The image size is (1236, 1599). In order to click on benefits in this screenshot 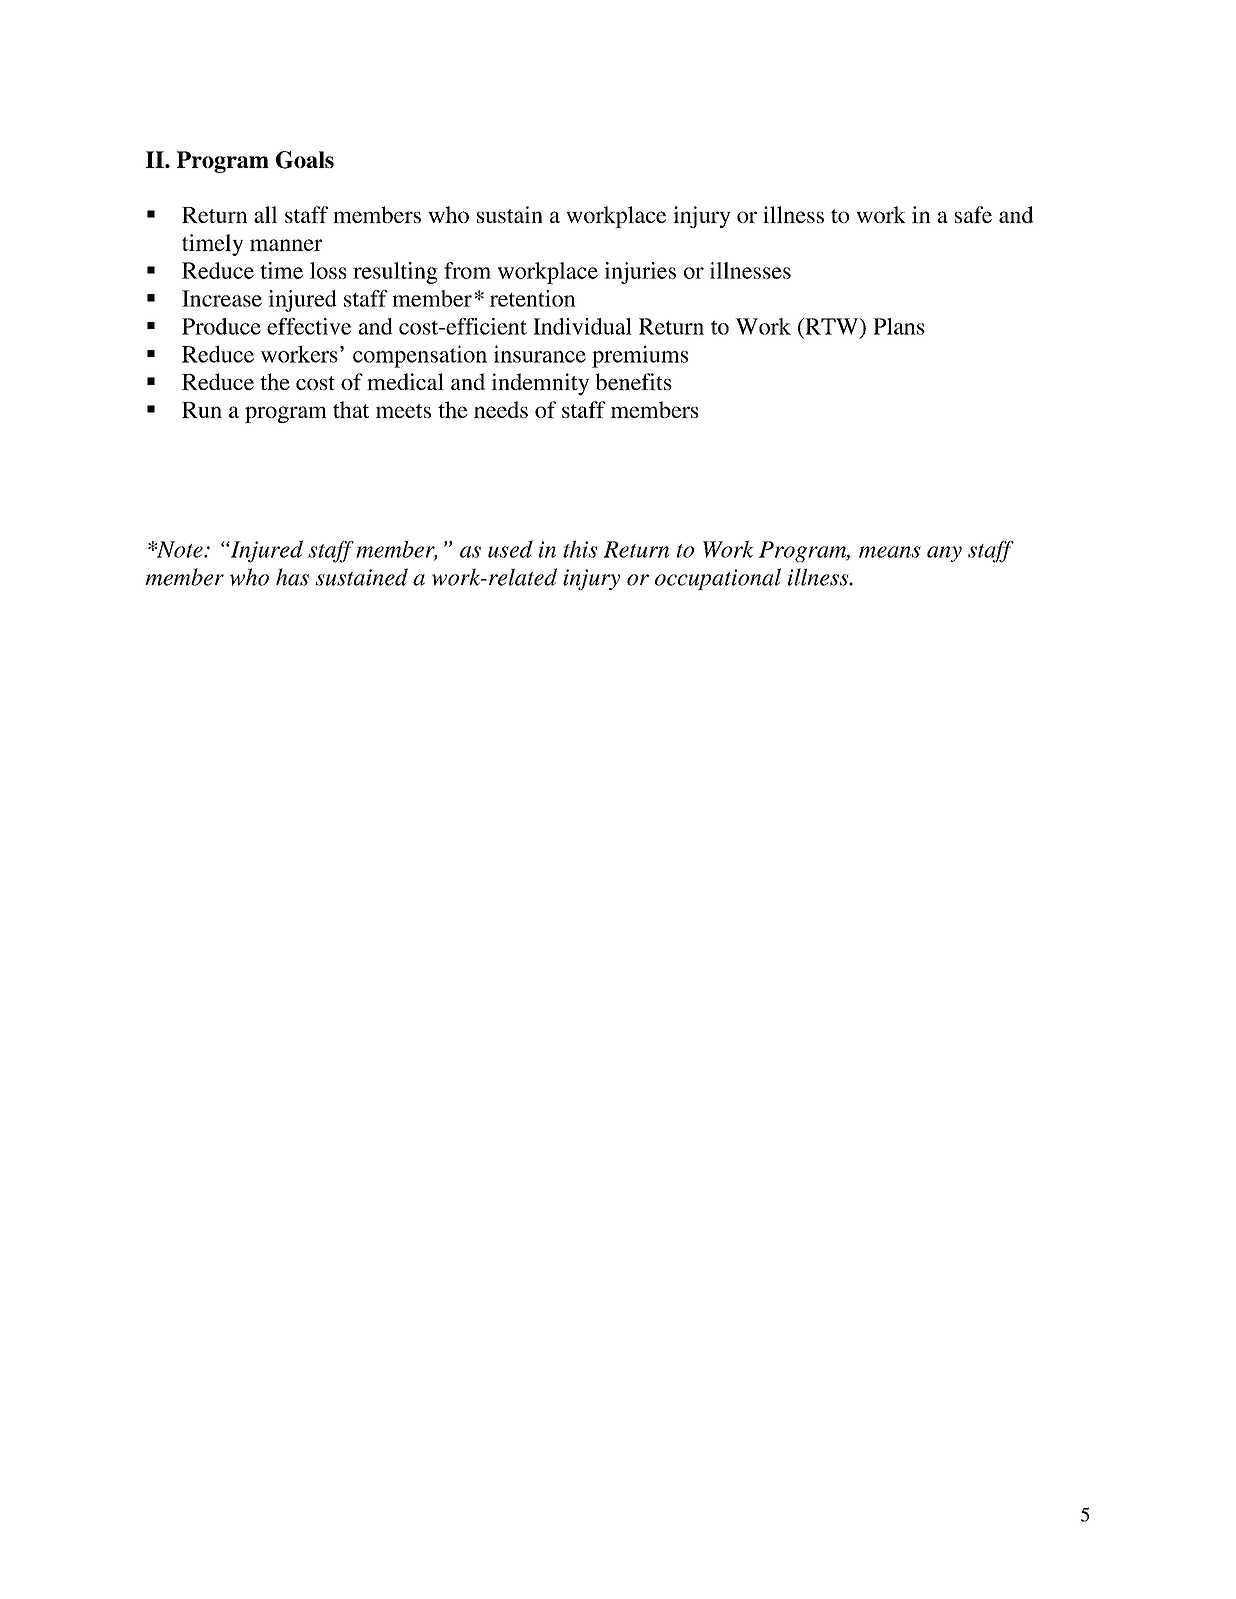, I will do `click(633, 381)`.
